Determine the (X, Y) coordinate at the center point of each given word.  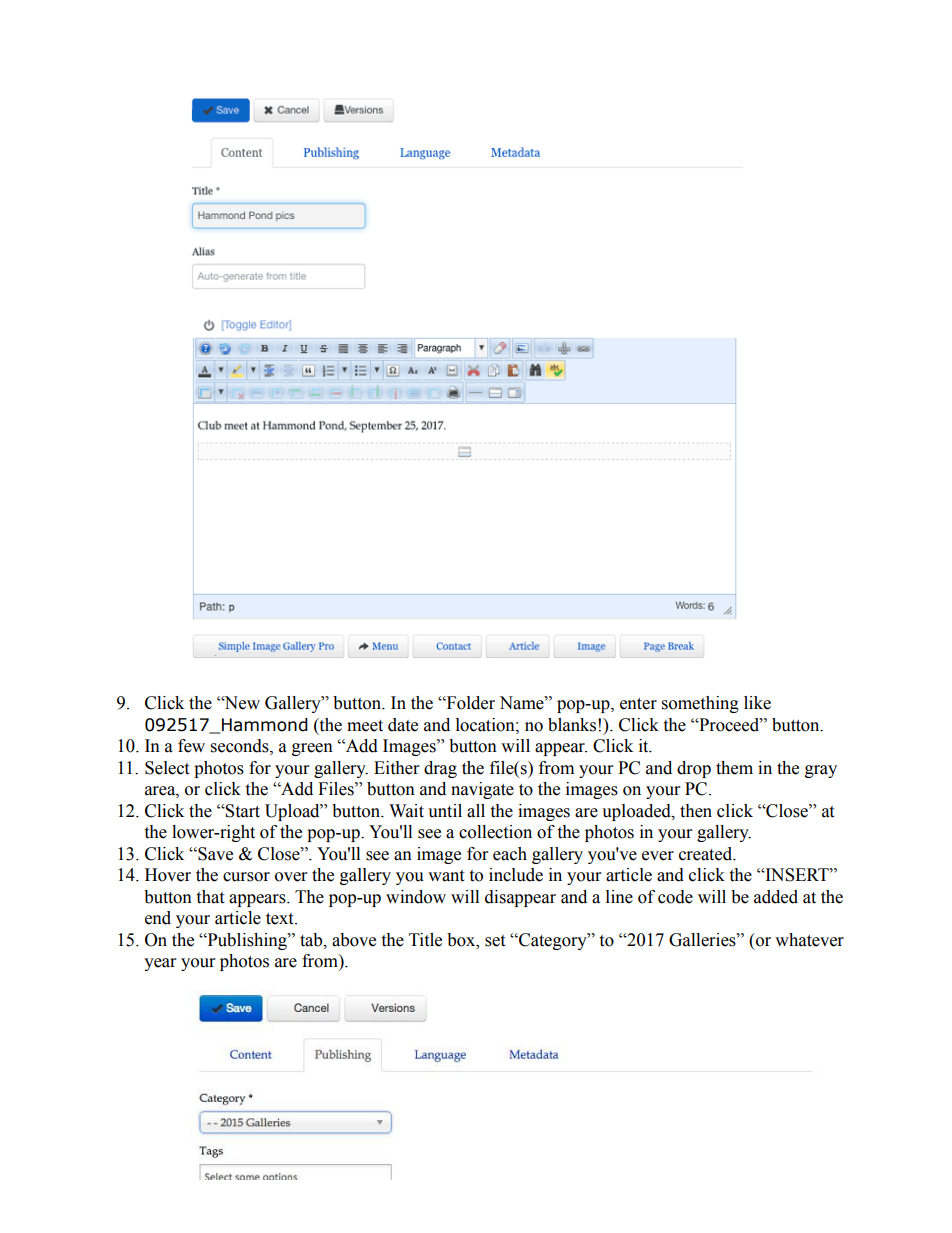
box (462, 940)
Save (214, 854)
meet (365, 726)
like (757, 703)
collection (495, 832)
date (403, 725)
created (707, 854)
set (495, 941)
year (160, 964)
